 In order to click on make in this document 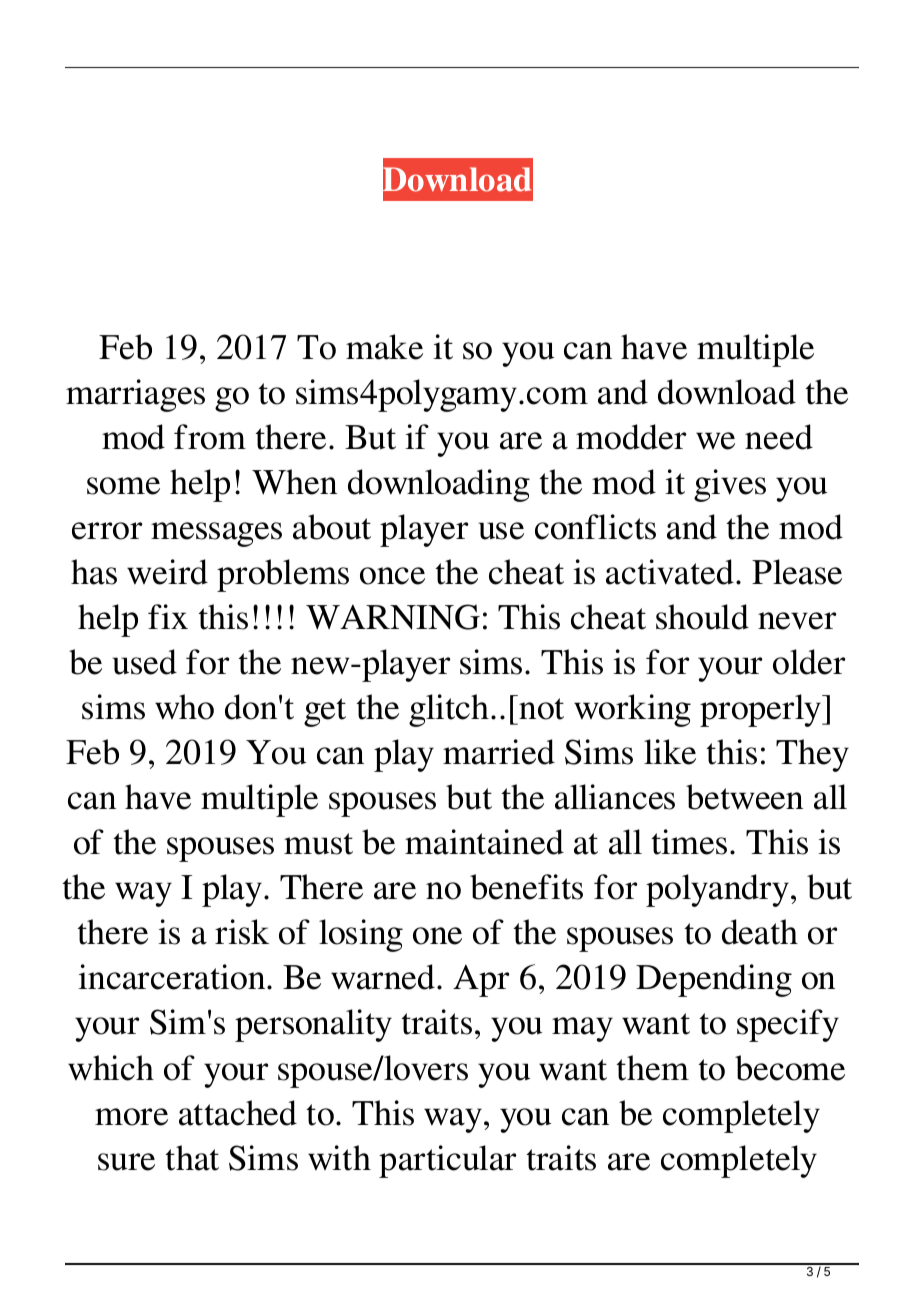, I will do `click(384, 347)`.
